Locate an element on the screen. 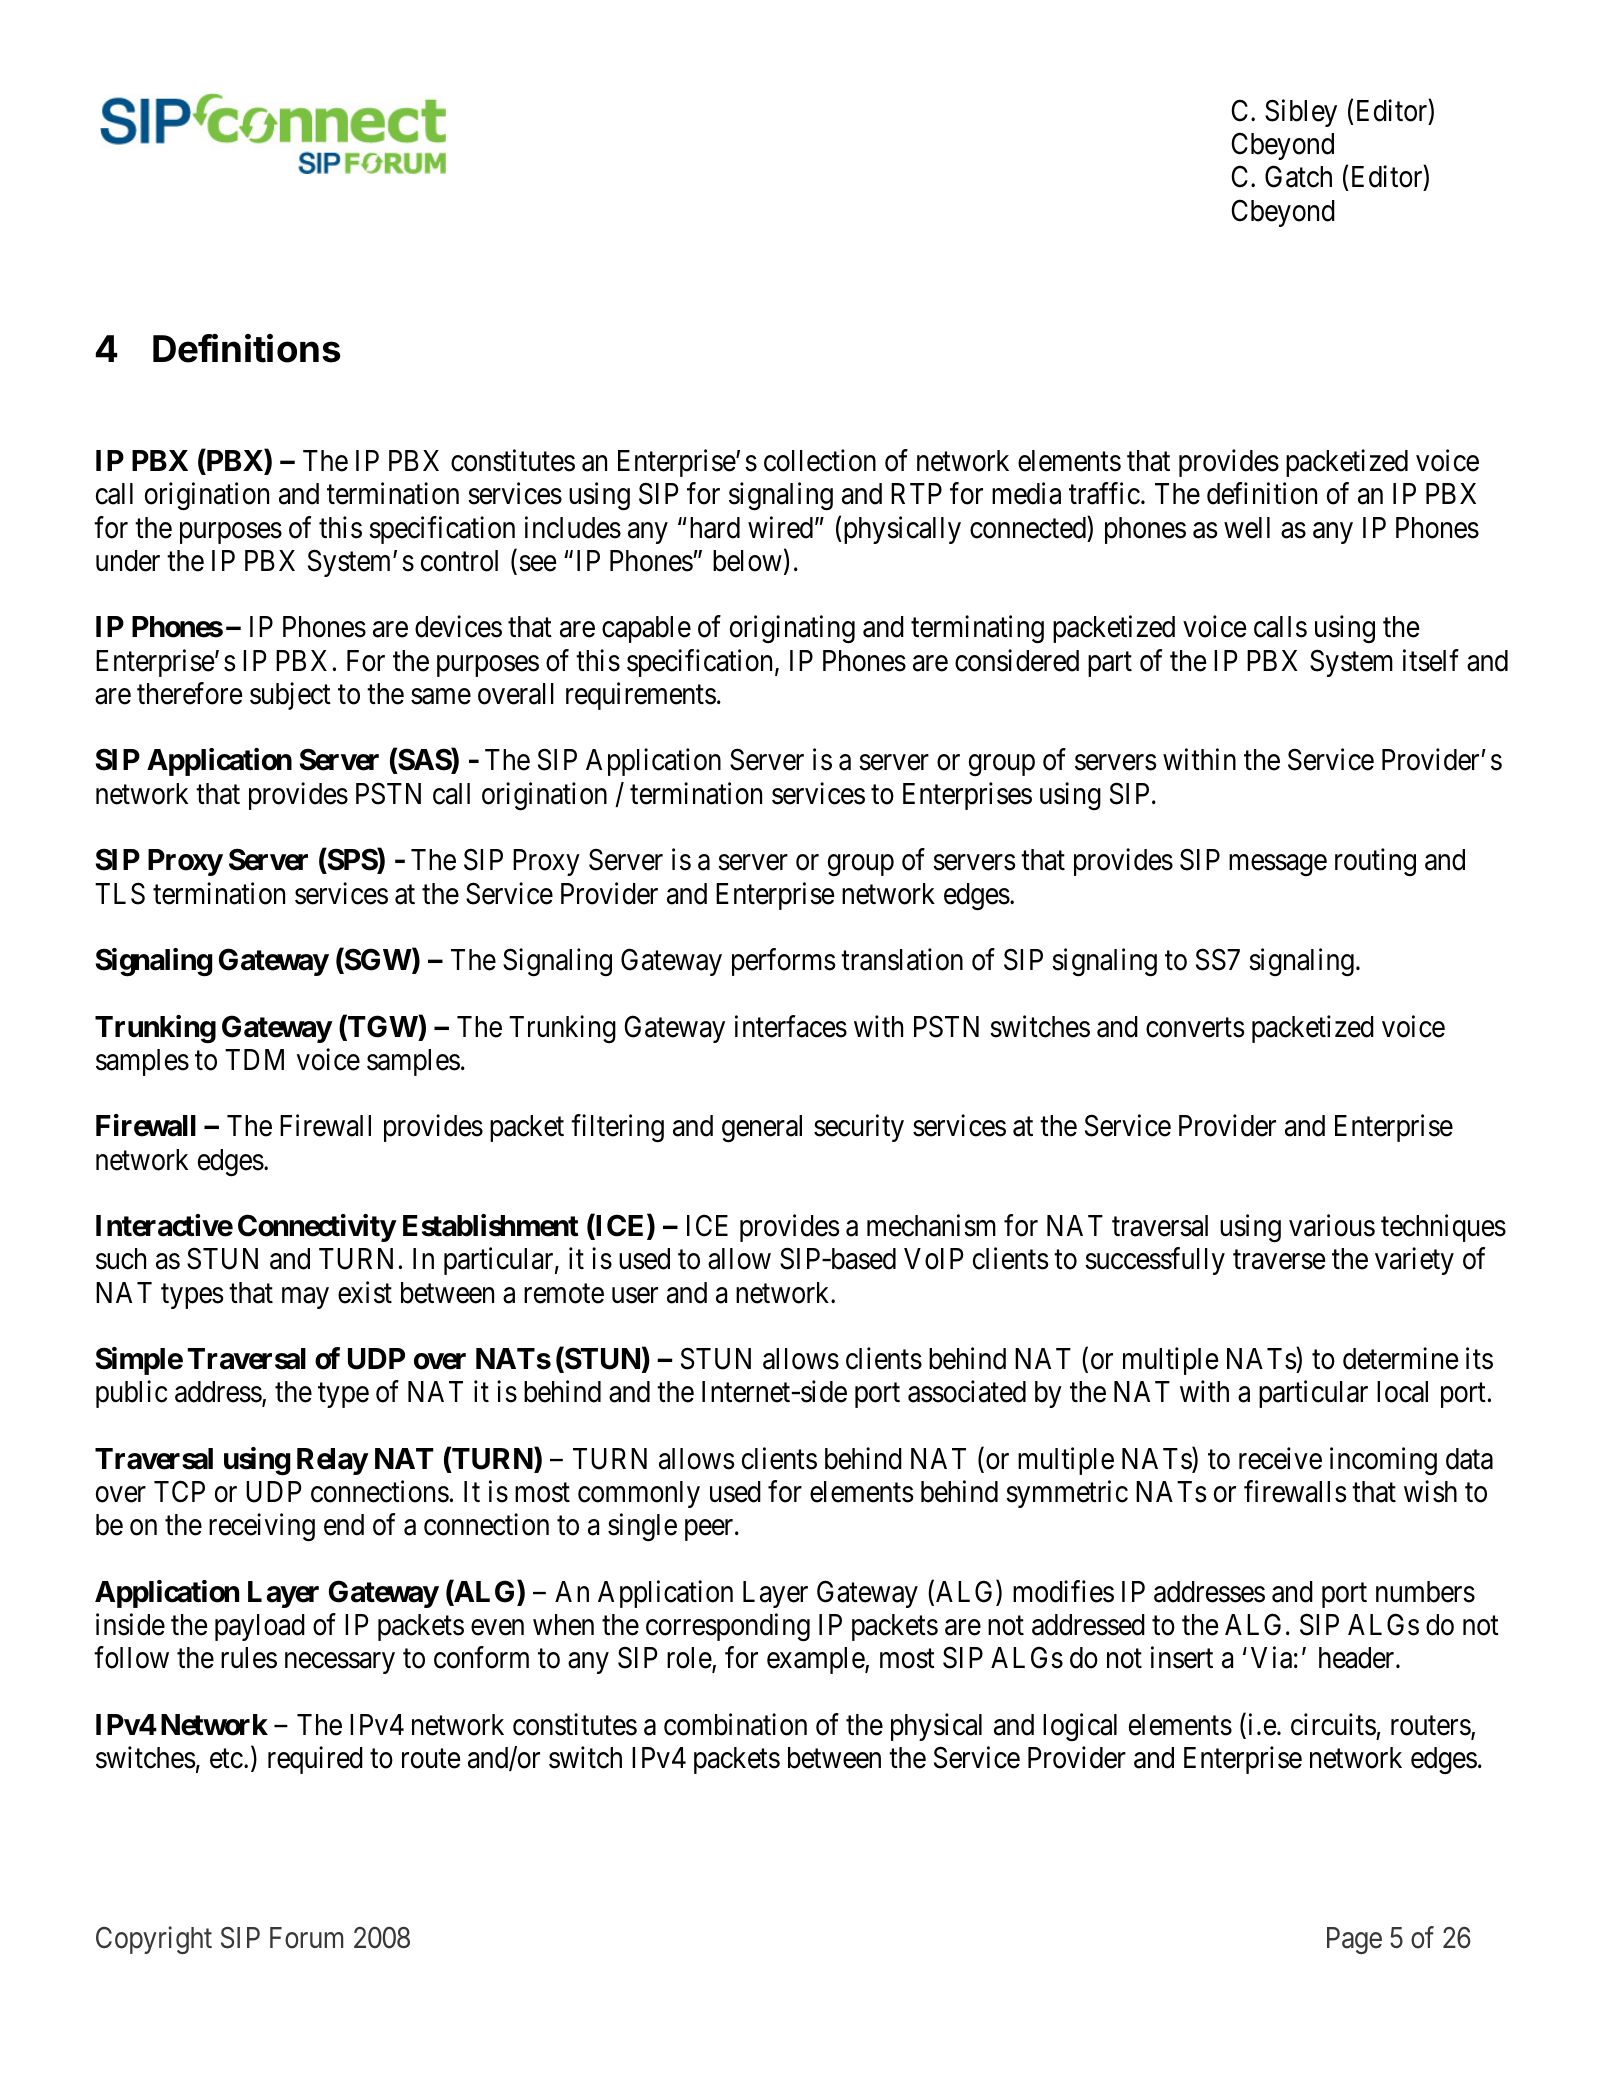 The width and height of the screenshot is (1609, 2083). converts is located at coordinates (1195, 1028).
